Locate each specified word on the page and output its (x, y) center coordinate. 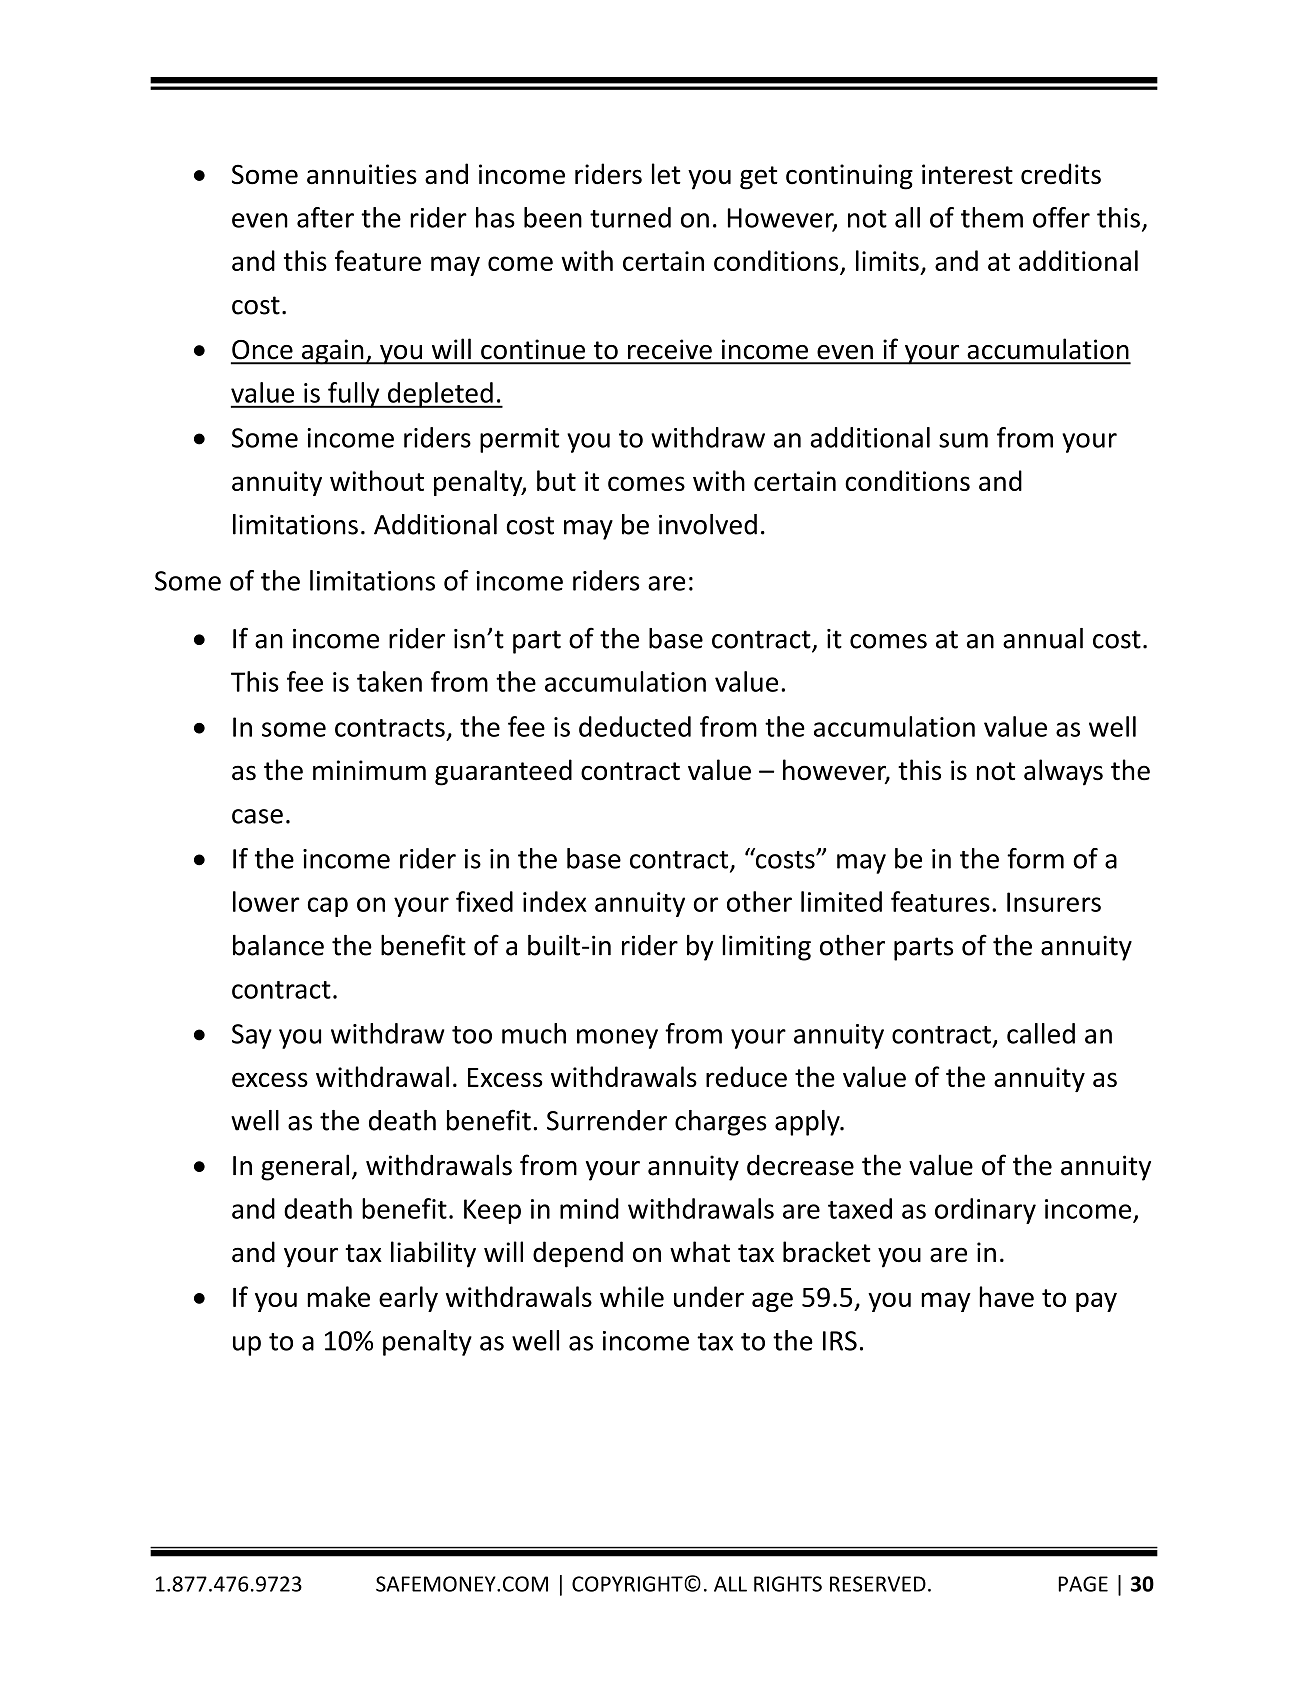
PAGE (1083, 1584)
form (1035, 858)
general (305, 1167)
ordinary (985, 1211)
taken (389, 681)
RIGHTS (788, 1584)
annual (1043, 638)
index (555, 901)
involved (708, 524)
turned (630, 217)
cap (328, 907)
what (700, 1252)
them (992, 217)
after (325, 217)
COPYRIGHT (628, 1584)
